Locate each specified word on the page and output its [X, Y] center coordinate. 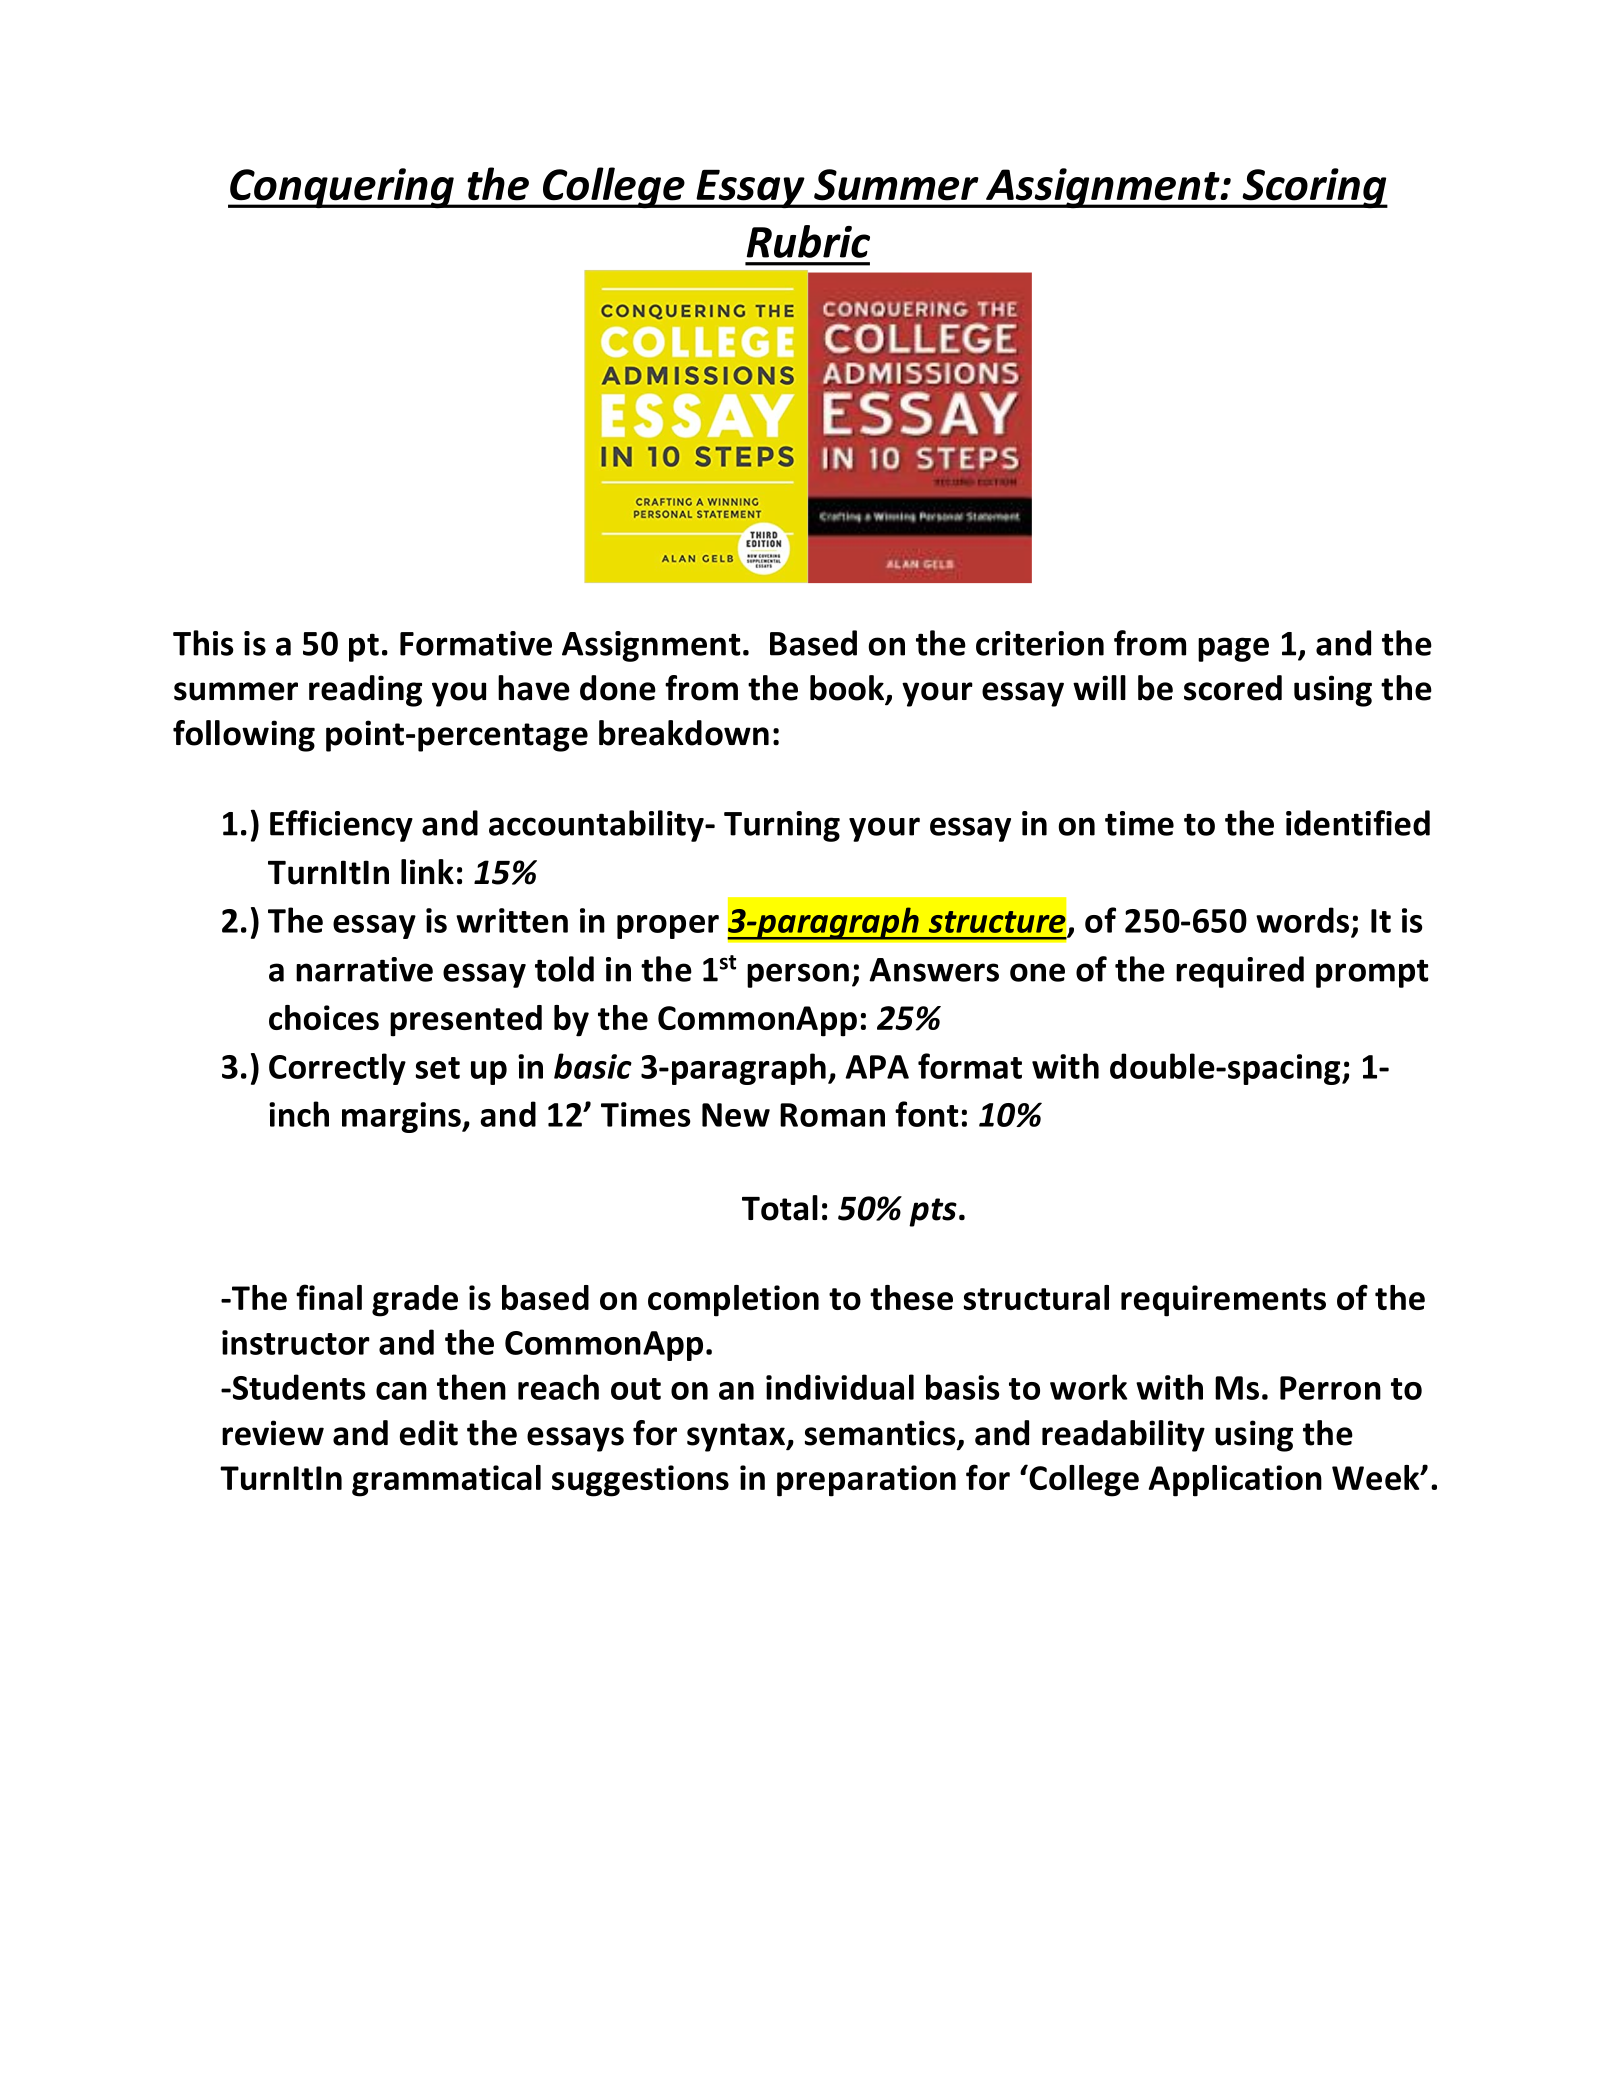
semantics [881, 1434]
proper [668, 927]
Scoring [1314, 188]
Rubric [808, 241]
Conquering [342, 188]
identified [1358, 823]
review [273, 1433]
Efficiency [341, 826]
